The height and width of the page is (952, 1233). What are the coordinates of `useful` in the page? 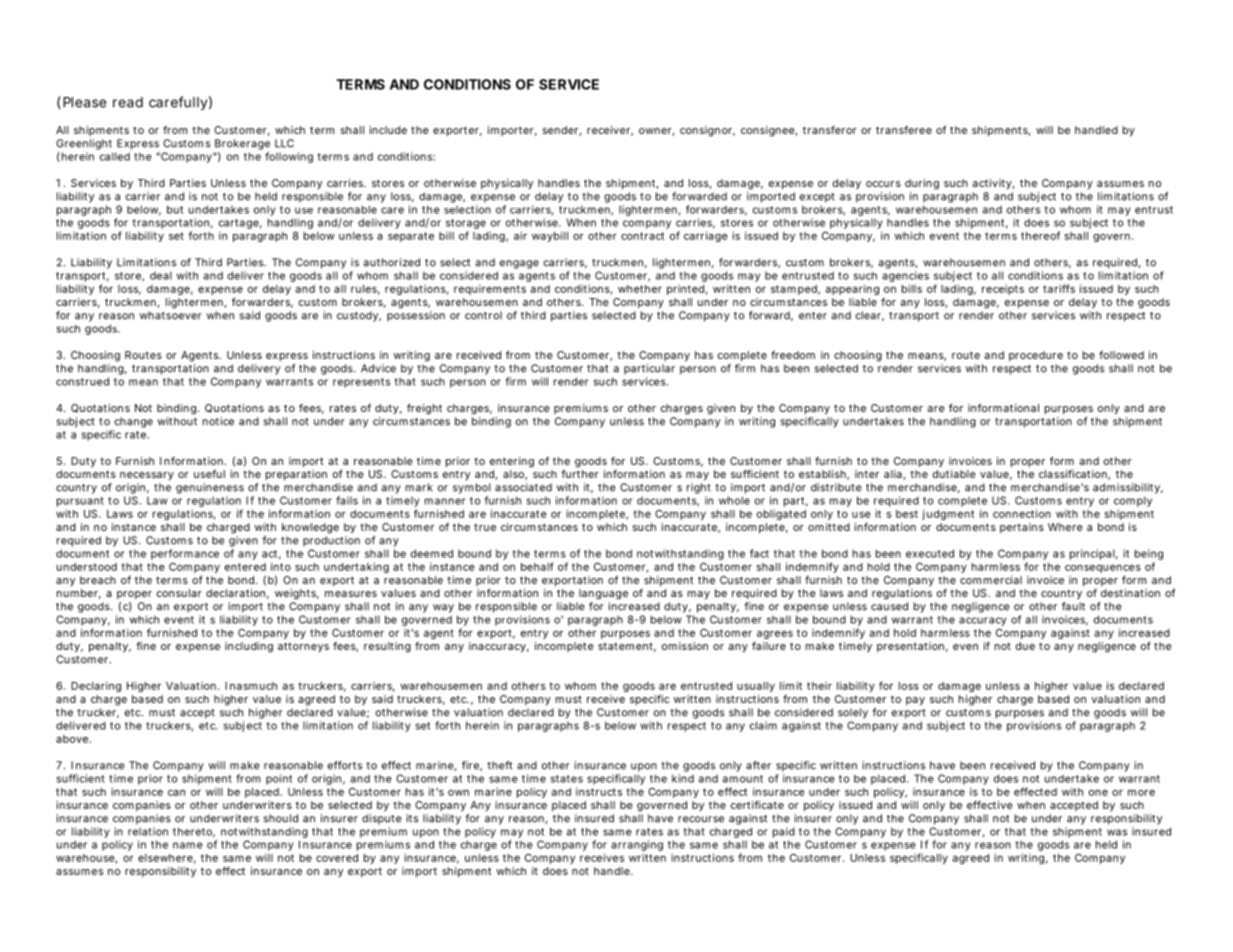 It's located at (209, 474).
